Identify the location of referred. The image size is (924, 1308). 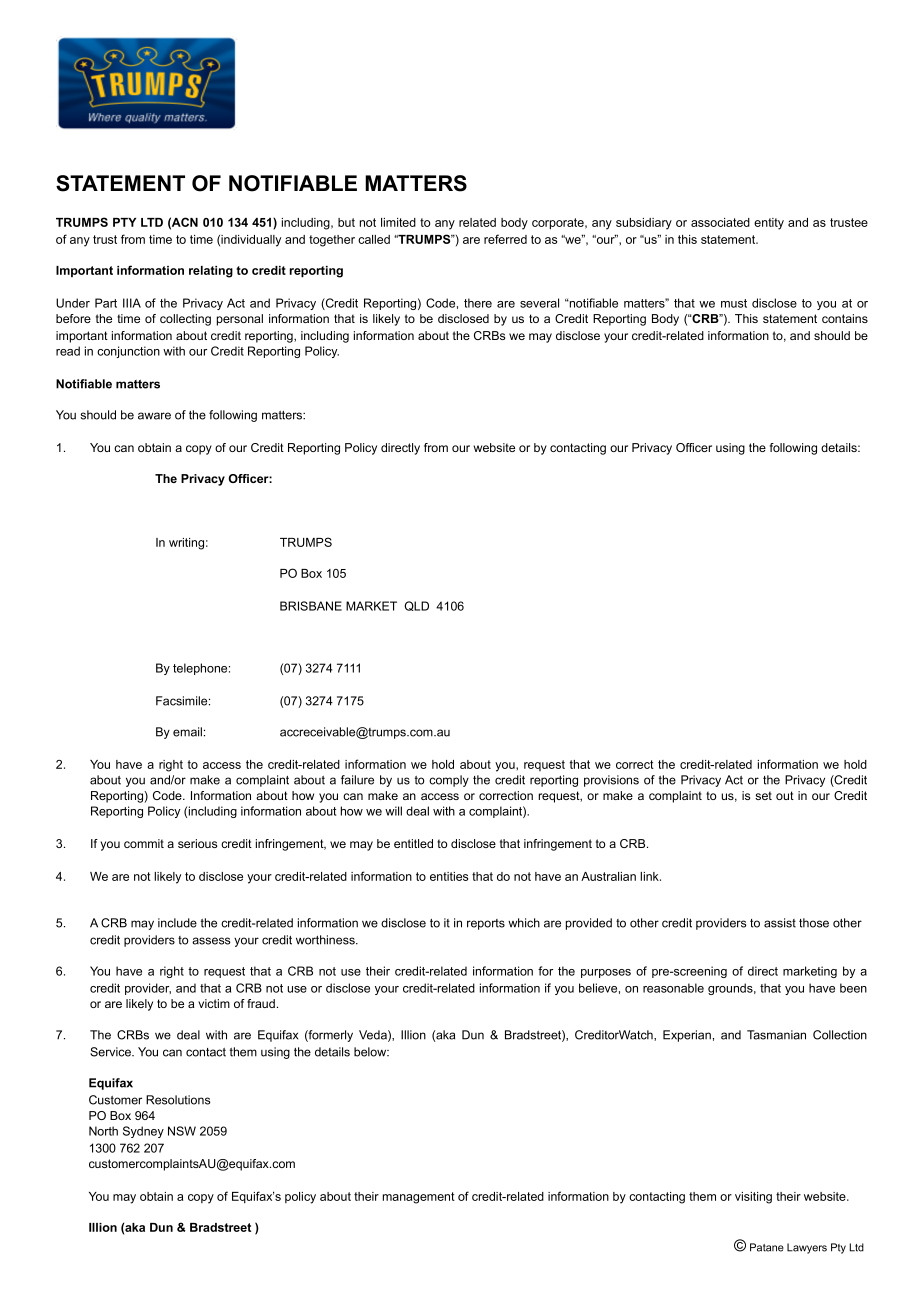
(505, 239).
